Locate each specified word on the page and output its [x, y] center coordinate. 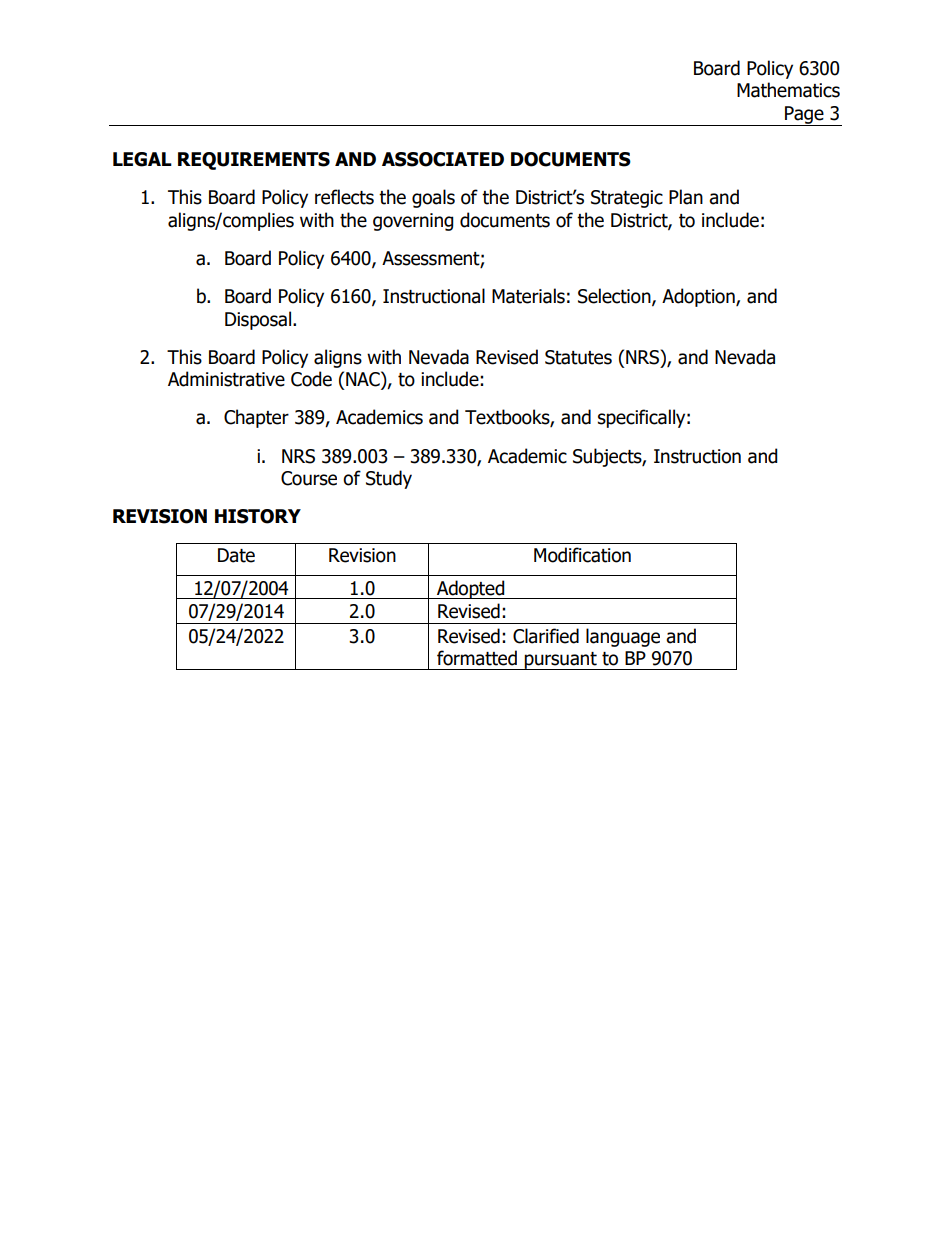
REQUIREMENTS [254, 161]
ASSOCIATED [443, 159]
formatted [477, 658]
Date [236, 555]
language [623, 637]
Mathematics [788, 90]
